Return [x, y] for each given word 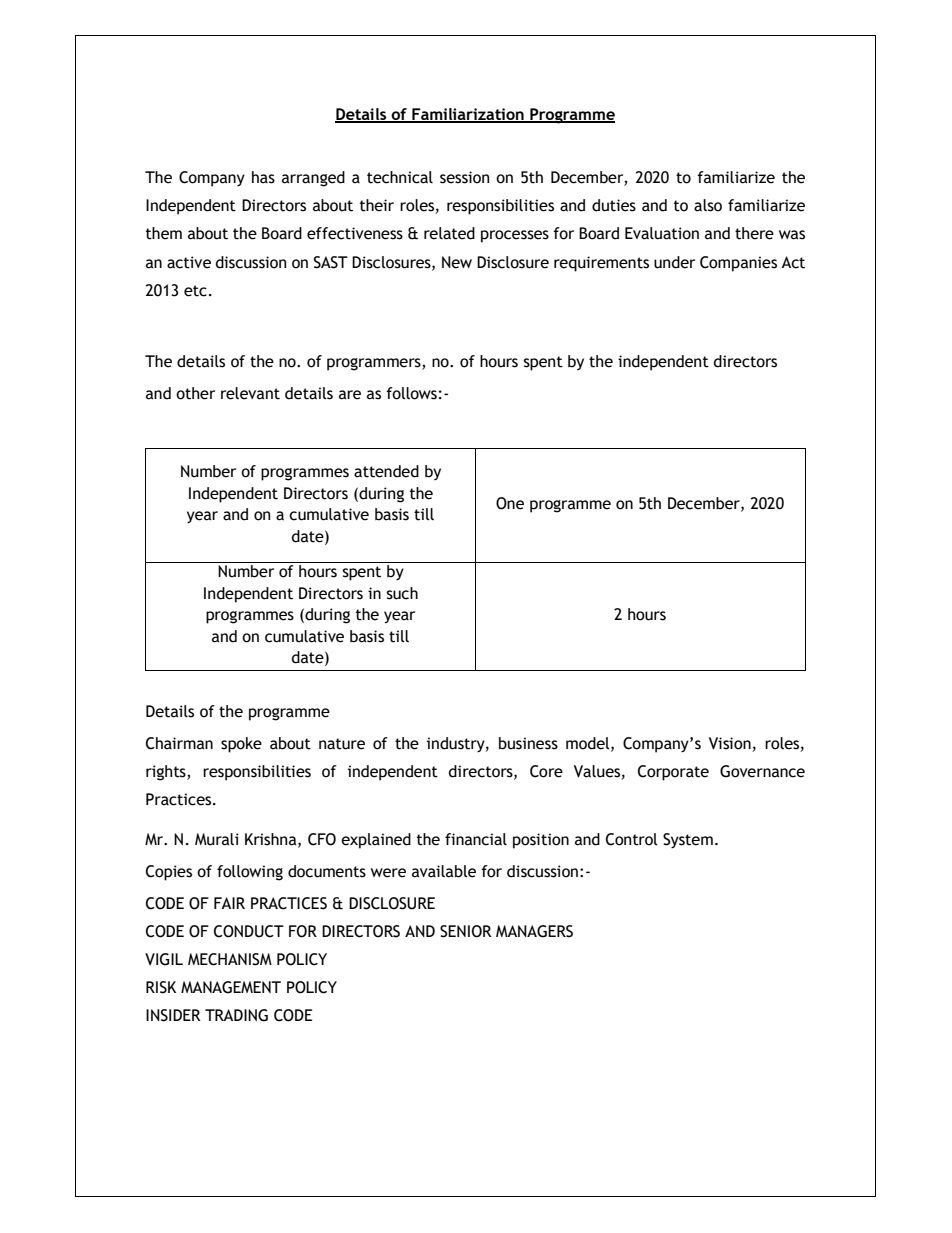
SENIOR [466, 931]
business [528, 743]
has [263, 177]
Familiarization [468, 115]
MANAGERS [534, 931]
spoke [241, 745]
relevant [250, 393]
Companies [738, 264]
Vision [730, 743]
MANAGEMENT [231, 987]
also [708, 205]
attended [386, 471]
